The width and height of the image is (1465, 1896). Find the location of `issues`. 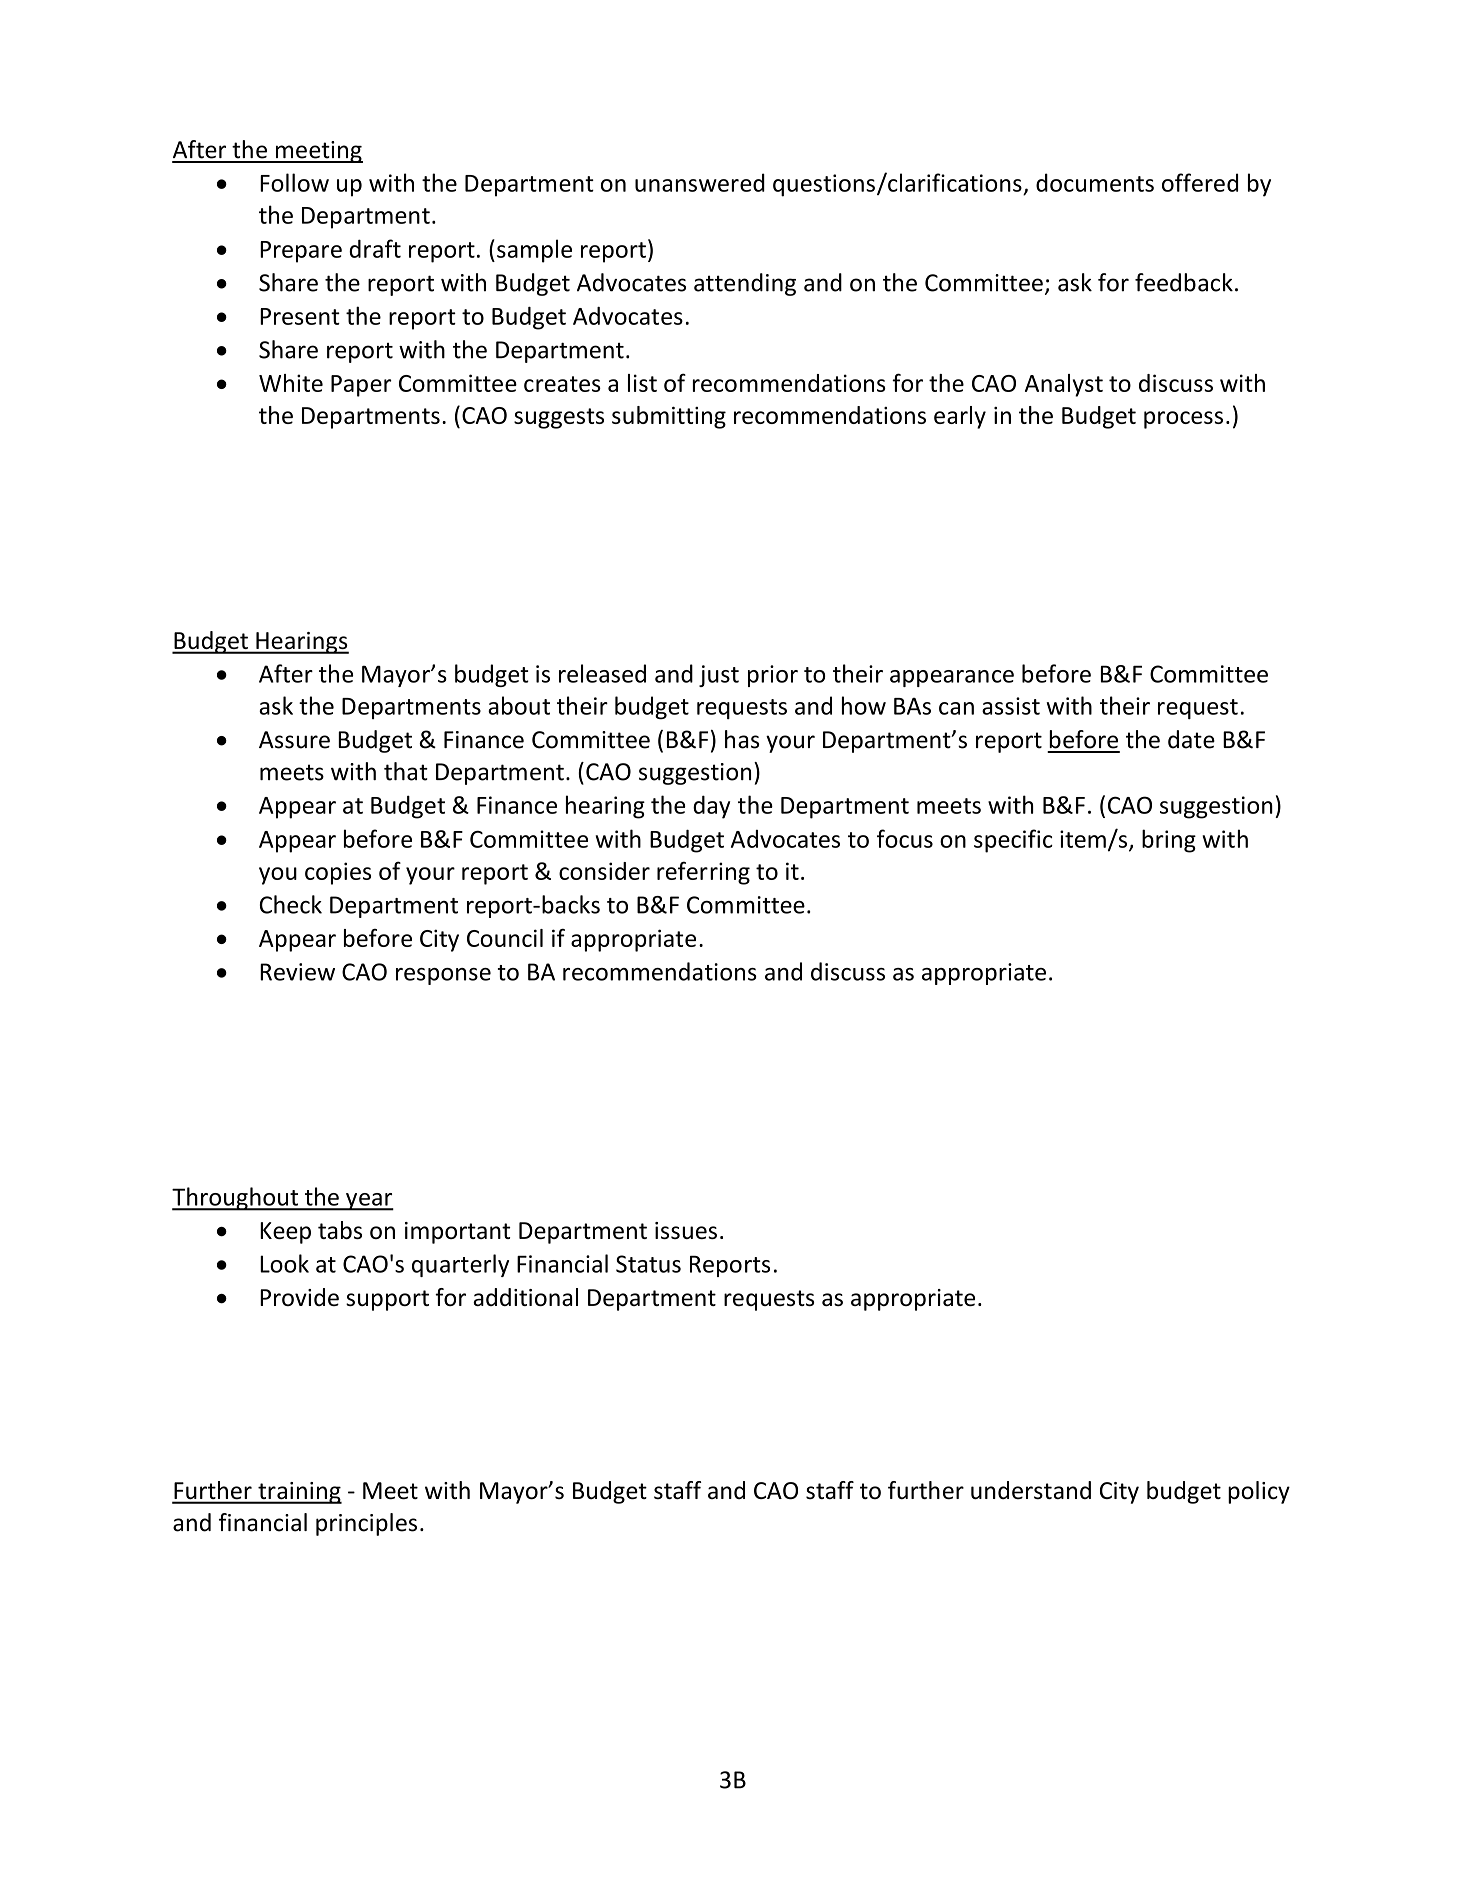

issues is located at coordinates (686, 1230).
